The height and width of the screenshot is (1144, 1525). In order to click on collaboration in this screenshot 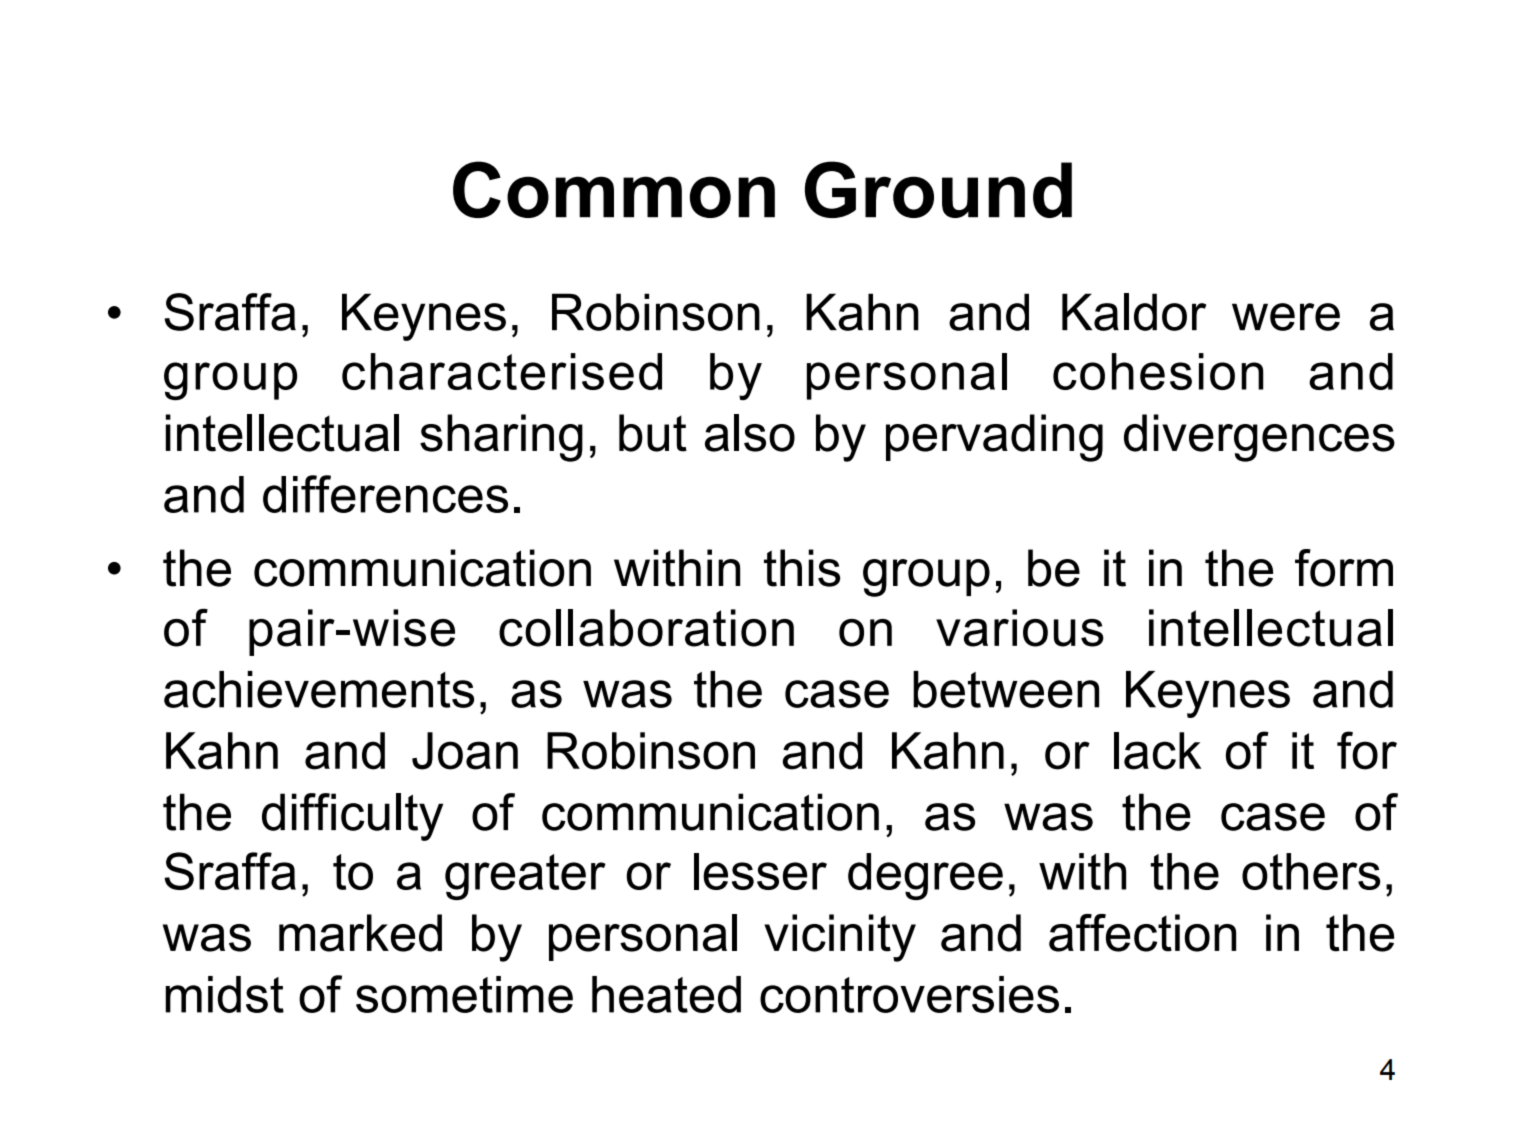, I will do `click(646, 628)`.
